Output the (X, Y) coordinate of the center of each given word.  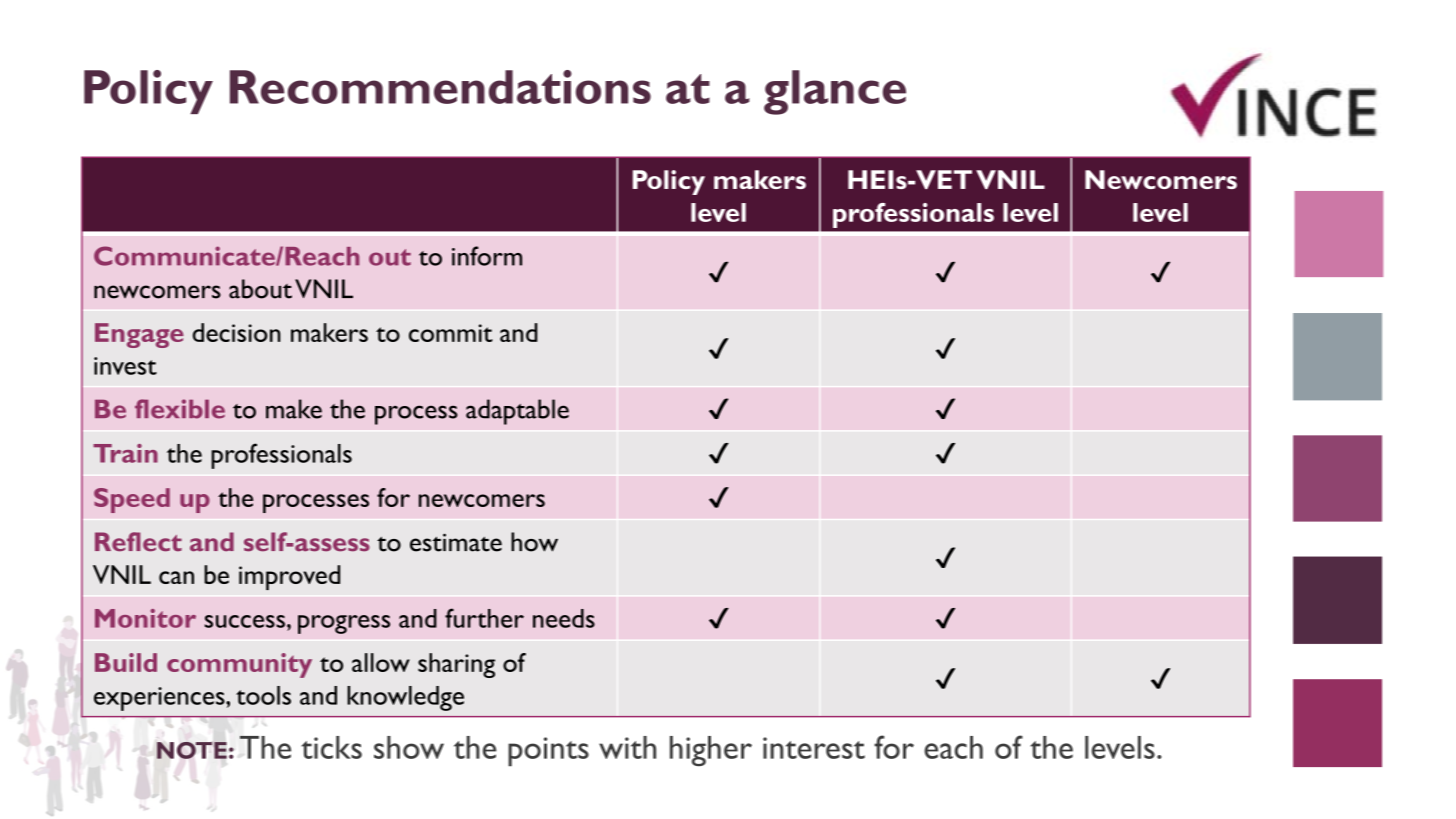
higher (711, 751)
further (484, 618)
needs (564, 618)
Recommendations (440, 87)
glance (835, 92)
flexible (180, 409)
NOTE (192, 750)
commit (451, 333)
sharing (456, 665)
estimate (456, 542)
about (260, 289)
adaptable (517, 412)
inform (487, 256)
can (176, 577)
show (409, 747)
